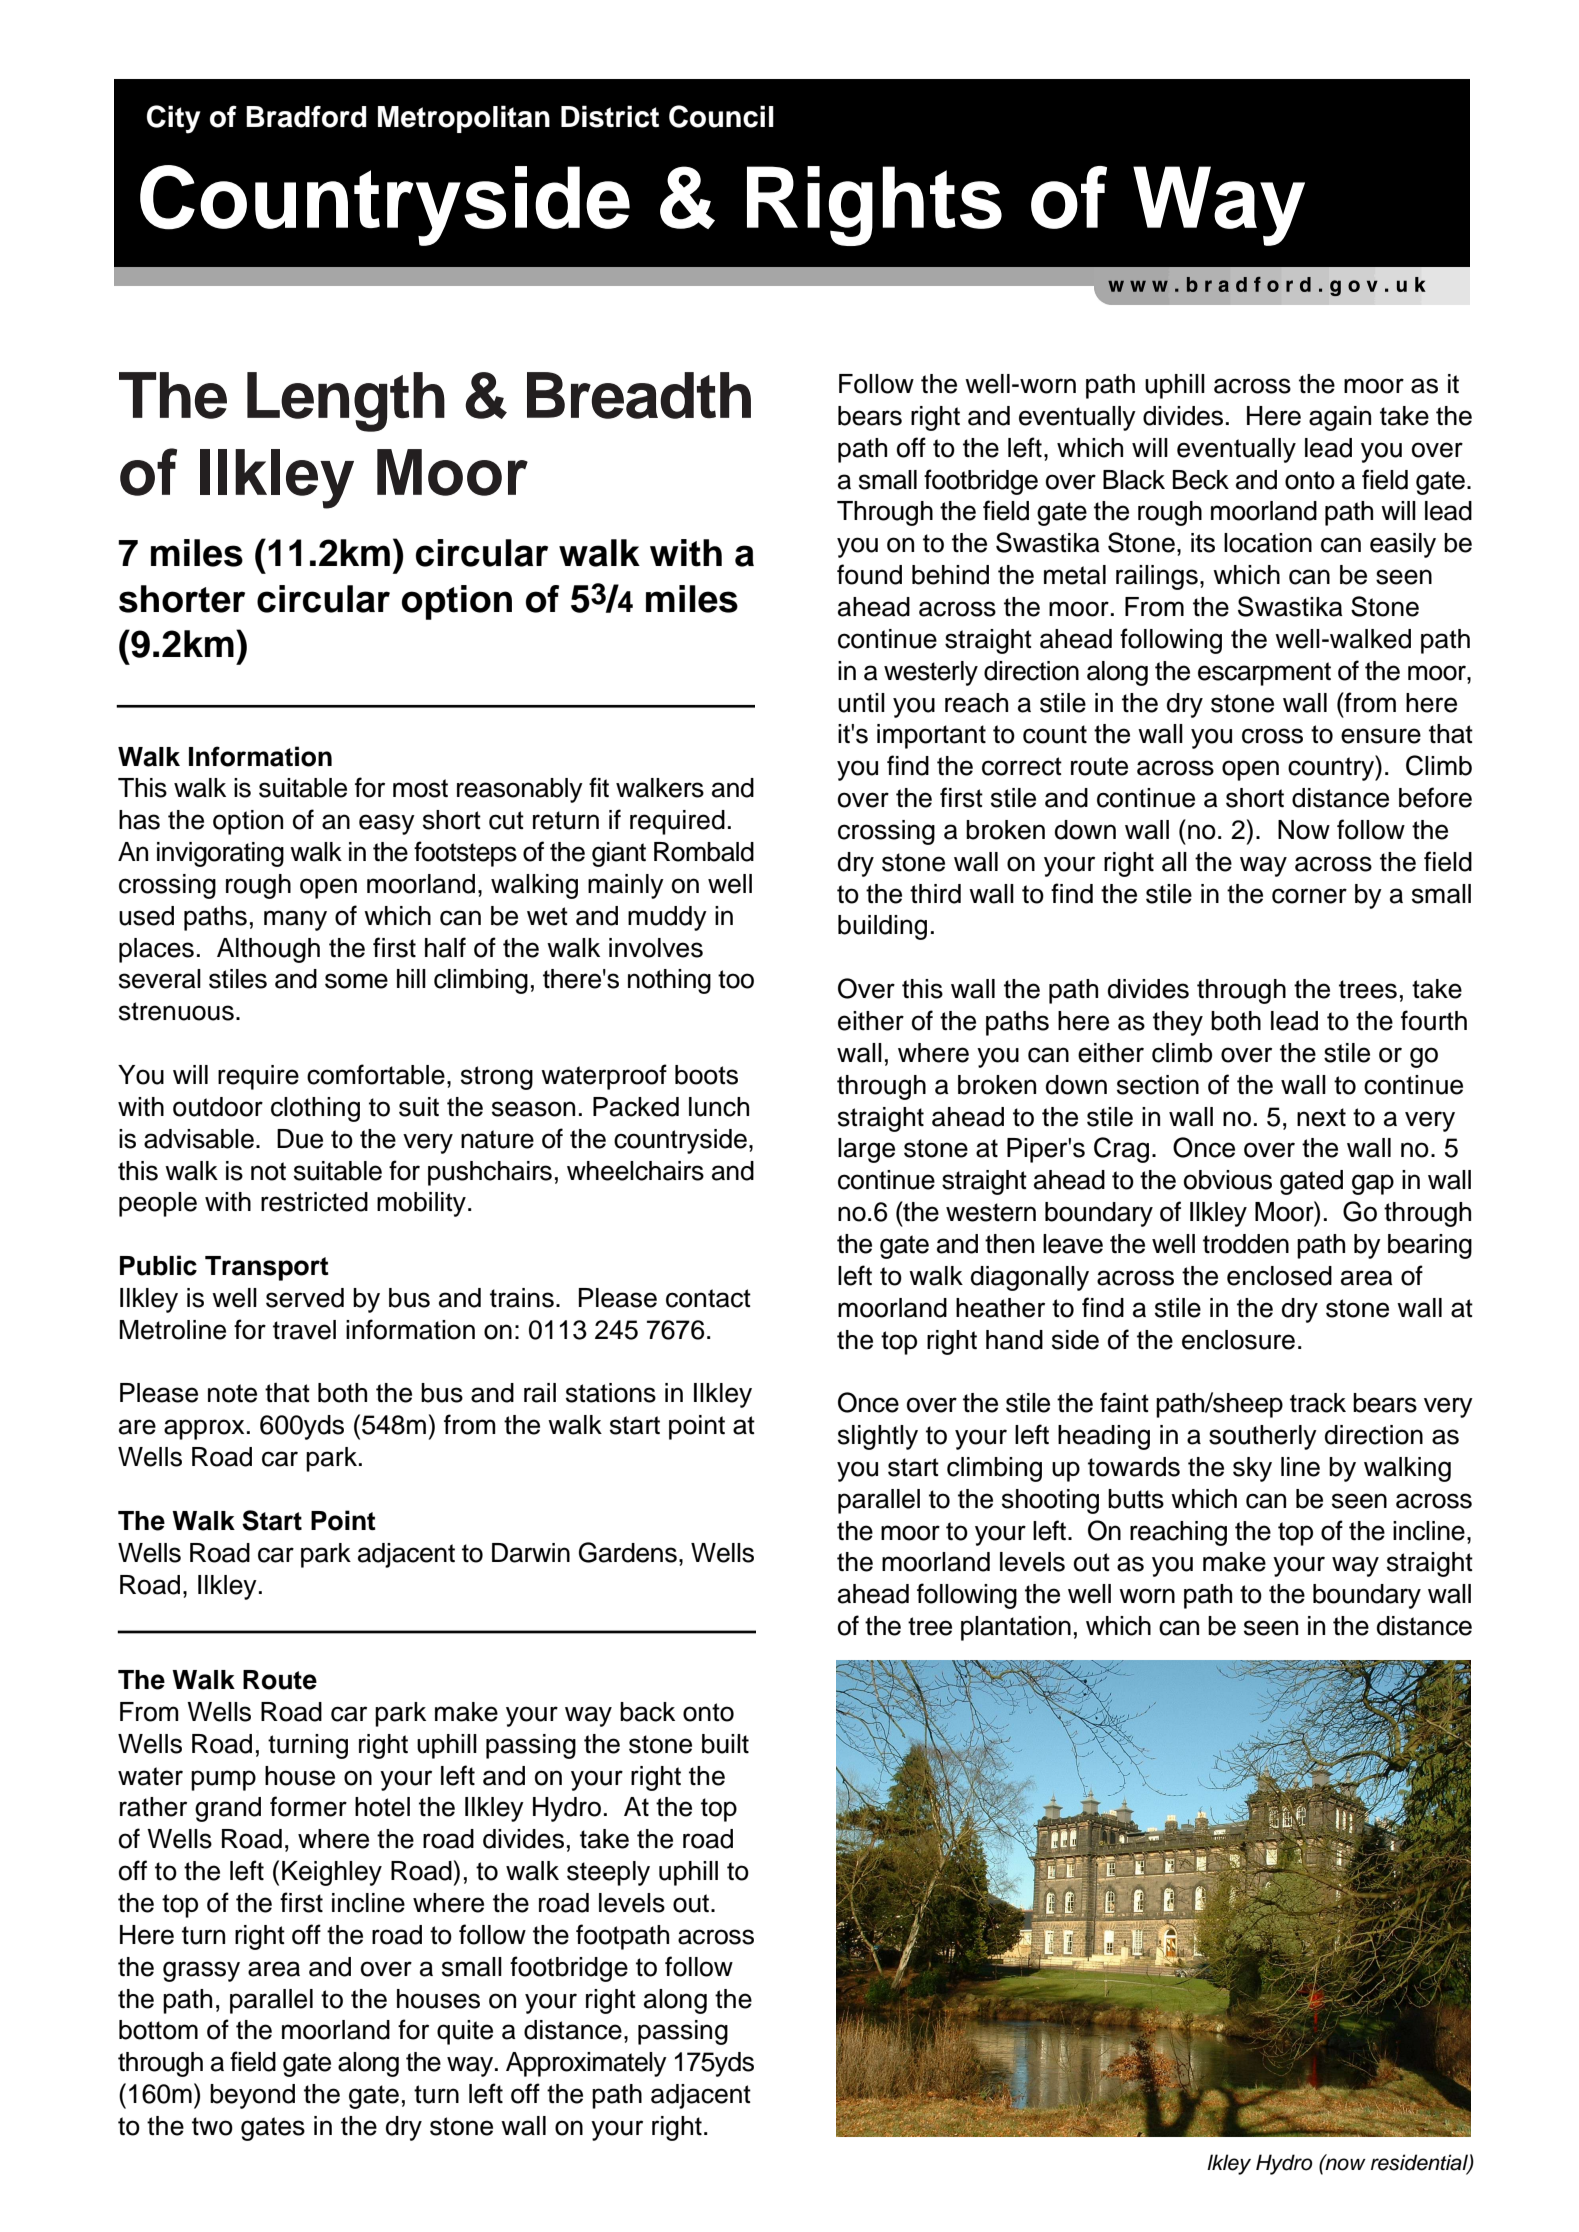 The image size is (1579, 2232). Describe the element at coordinates (232, 1393) in the image. I see `note` at that location.
